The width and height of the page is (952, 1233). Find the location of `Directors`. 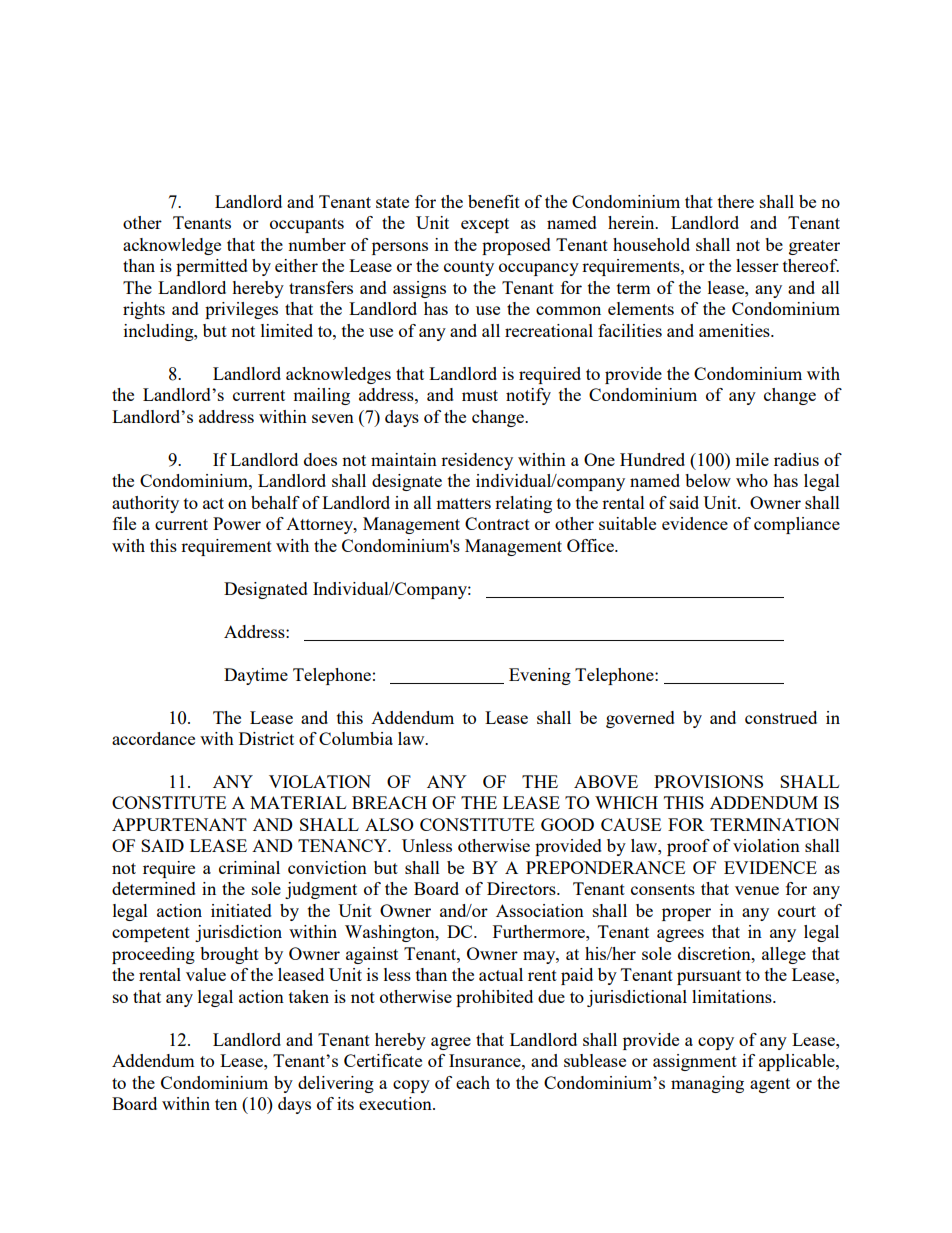

Directors is located at coordinates (522, 888).
